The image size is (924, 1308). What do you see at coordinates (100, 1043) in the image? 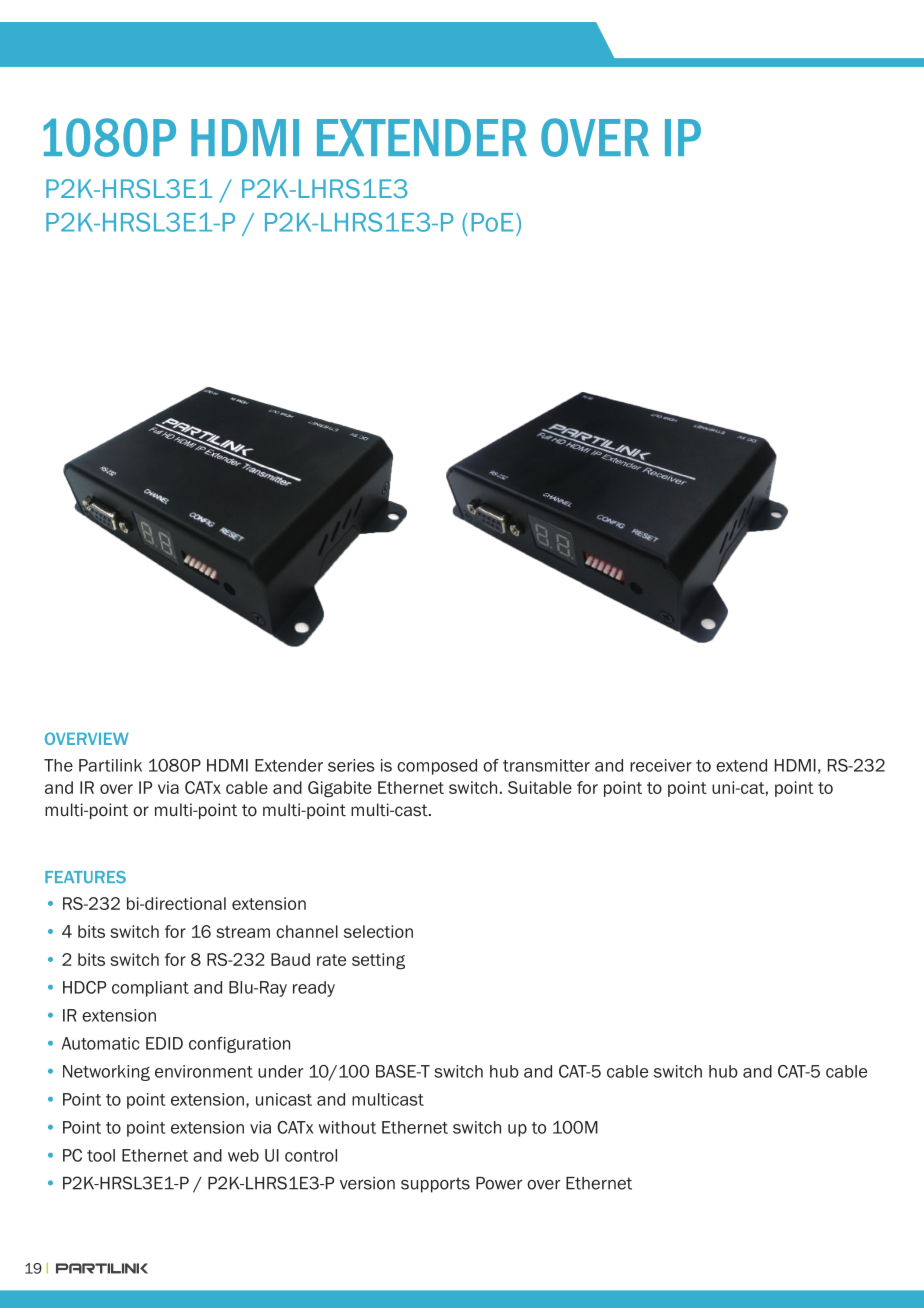
I see `Automatic` at bounding box center [100, 1043].
